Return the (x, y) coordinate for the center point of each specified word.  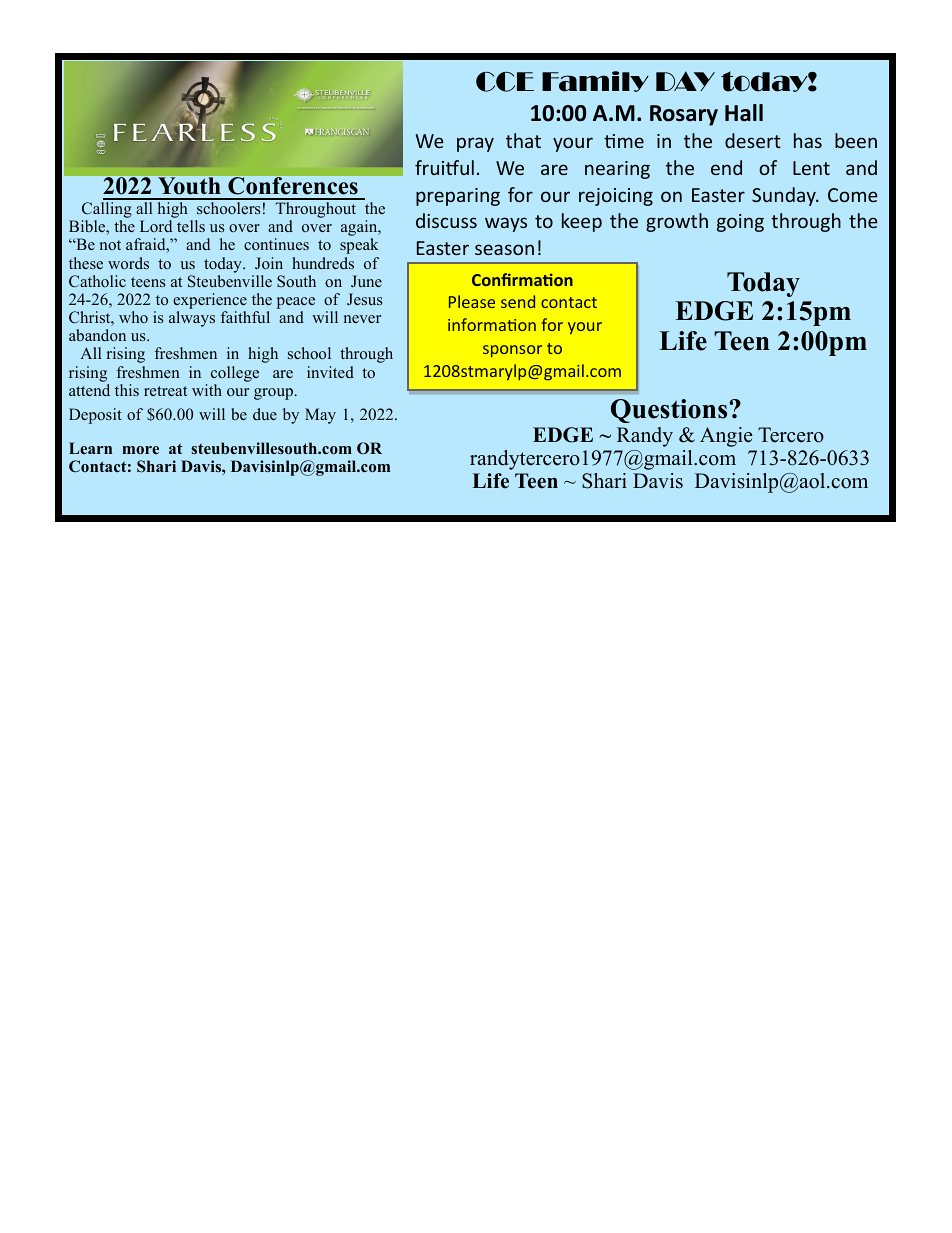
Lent (811, 168)
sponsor (512, 351)
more (140, 450)
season (504, 249)
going (740, 223)
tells (191, 226)
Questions (670, 411)
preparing (458, 197)
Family (595, 81)
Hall (744, 113)
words (128, 263)
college (235, 374)
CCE (505, 82)
